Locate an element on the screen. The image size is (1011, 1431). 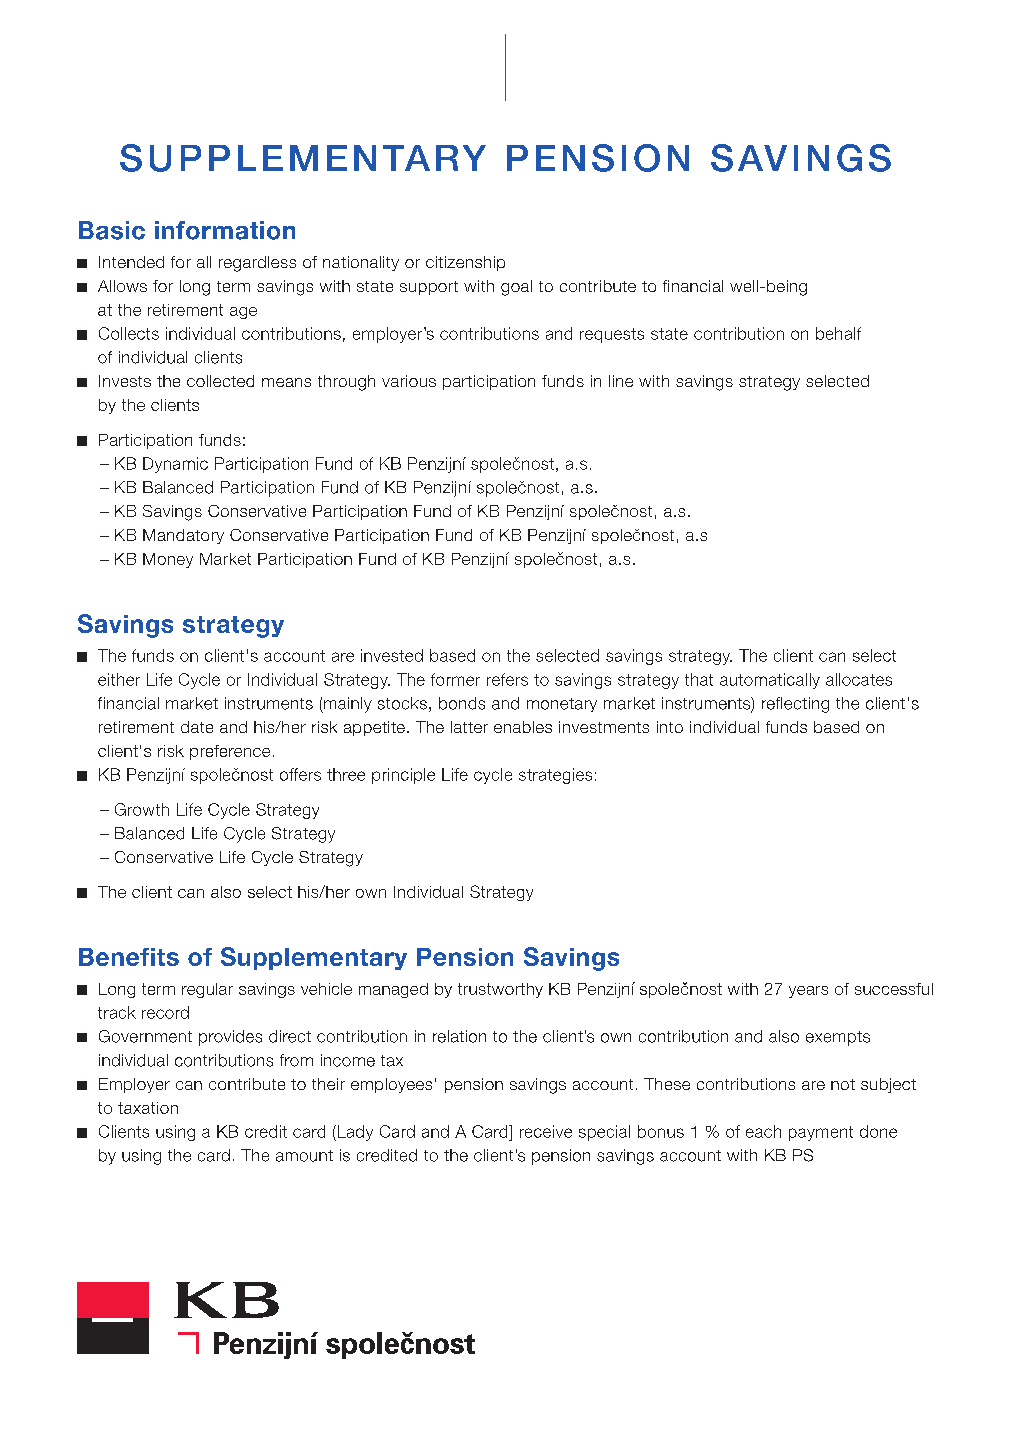
Growth is located at coordinates (142, 809).
